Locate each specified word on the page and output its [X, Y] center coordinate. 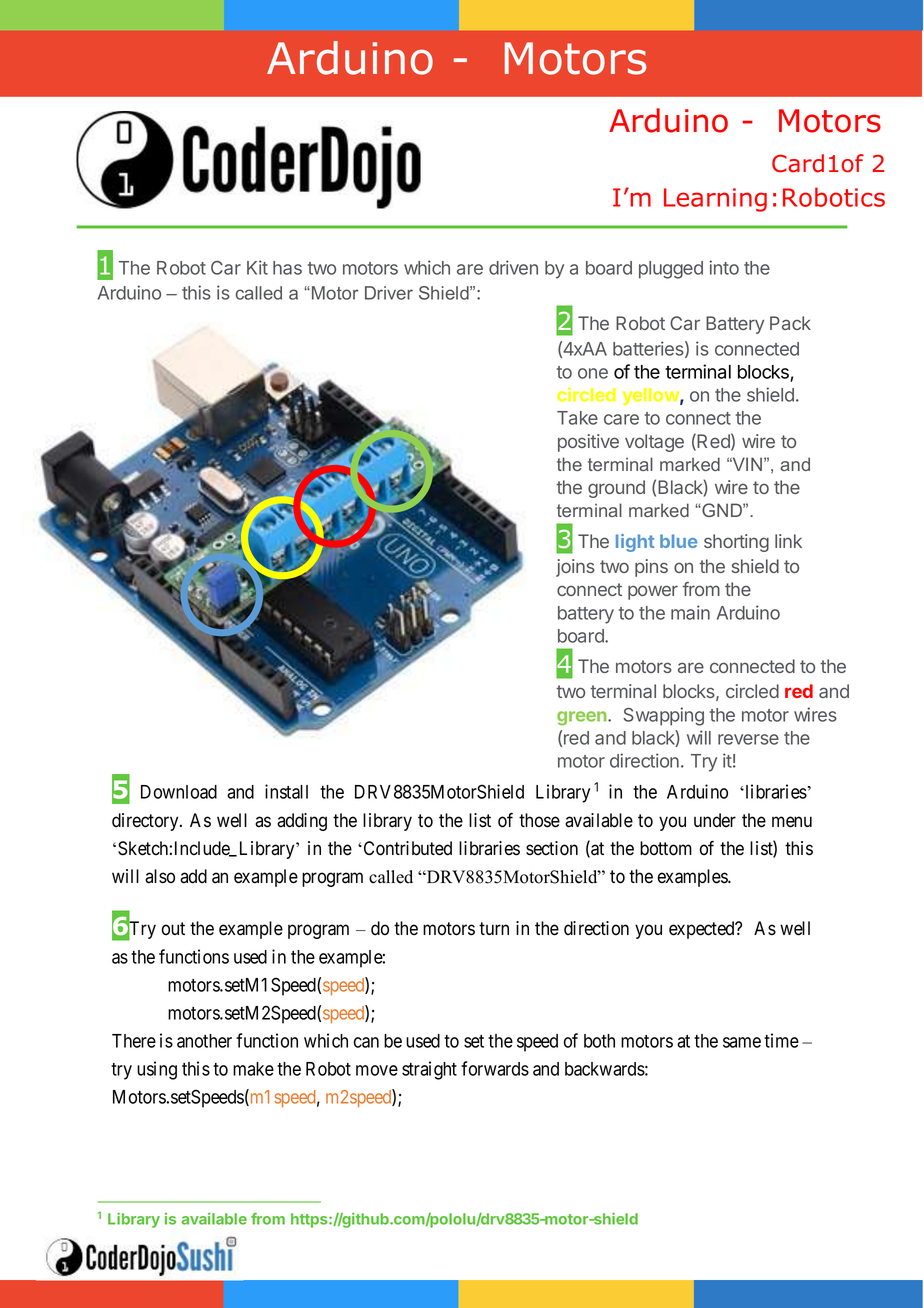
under [715, 820]
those [539, 820]
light [635, 543]
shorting [736, 543]
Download [179, 792]
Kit [257, 267]
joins [575, 568]
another [204, 1041]
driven [513, 267]
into [724, 267]
